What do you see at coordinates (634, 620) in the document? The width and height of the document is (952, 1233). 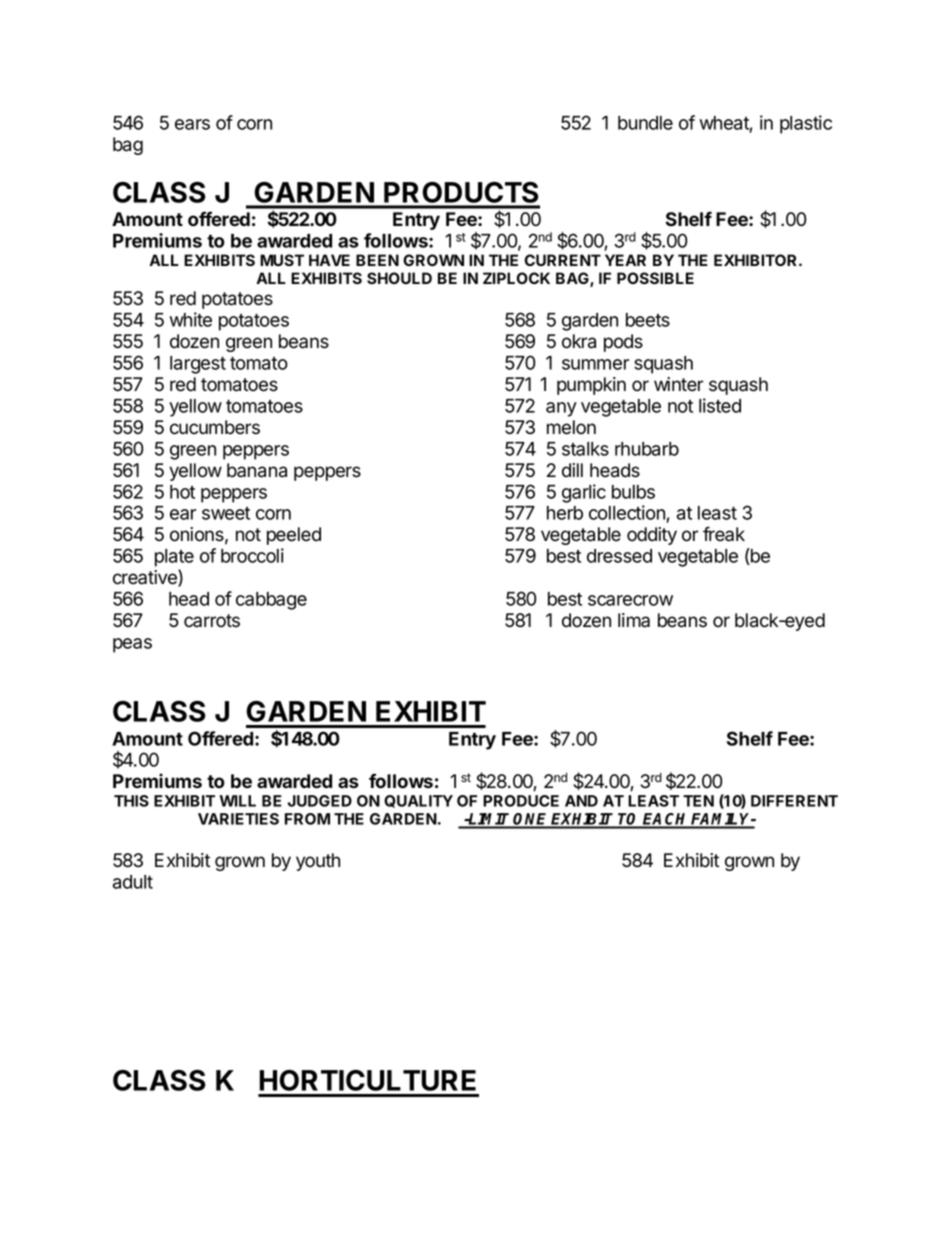 I see `lima` at bounding box center [634, 620].
